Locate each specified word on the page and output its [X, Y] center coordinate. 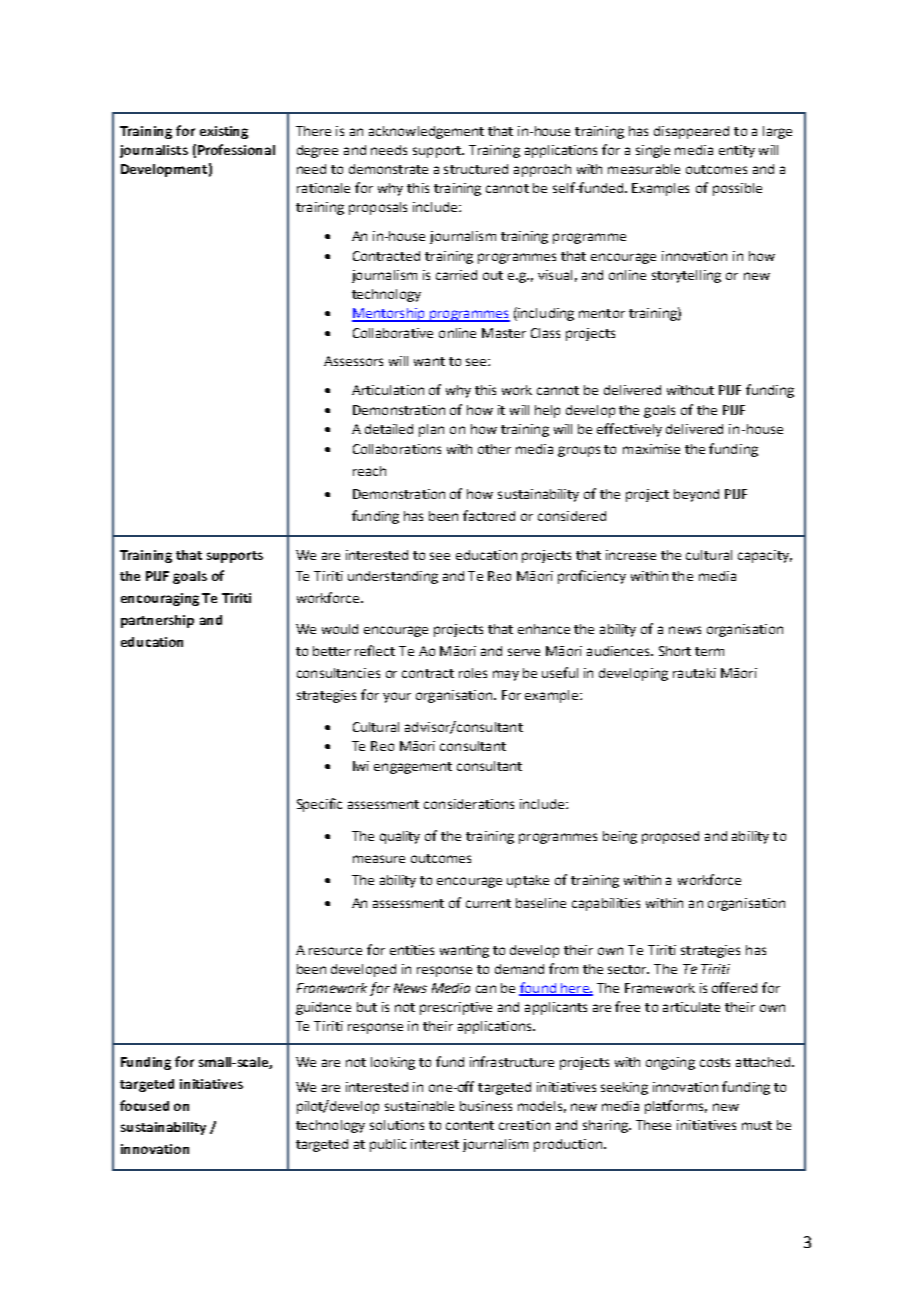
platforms [676, 1107]
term [709, 651]
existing [224, 132]
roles [473, 673]
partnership [157, 621]
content [470, 1125]
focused [144, 1105]
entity [737, 151]
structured [476, 169]
